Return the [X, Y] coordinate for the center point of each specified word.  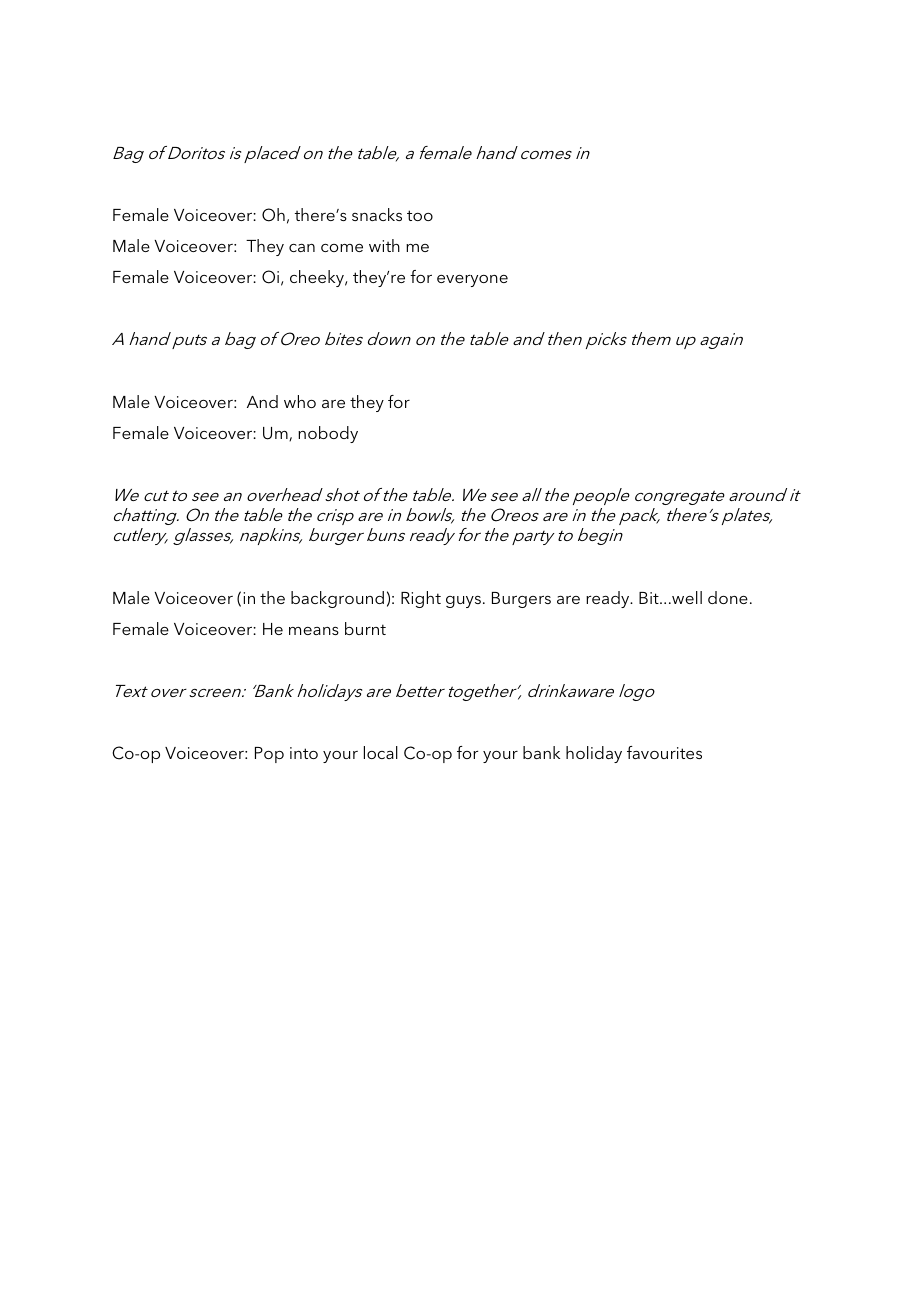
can [302, 248]
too [420, 215]
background [337, 599]
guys [463, 602]
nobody [328, 434]
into [304, 753]
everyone [472, 281]
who [300, 401]
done [728, 597]
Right [421, 599]
